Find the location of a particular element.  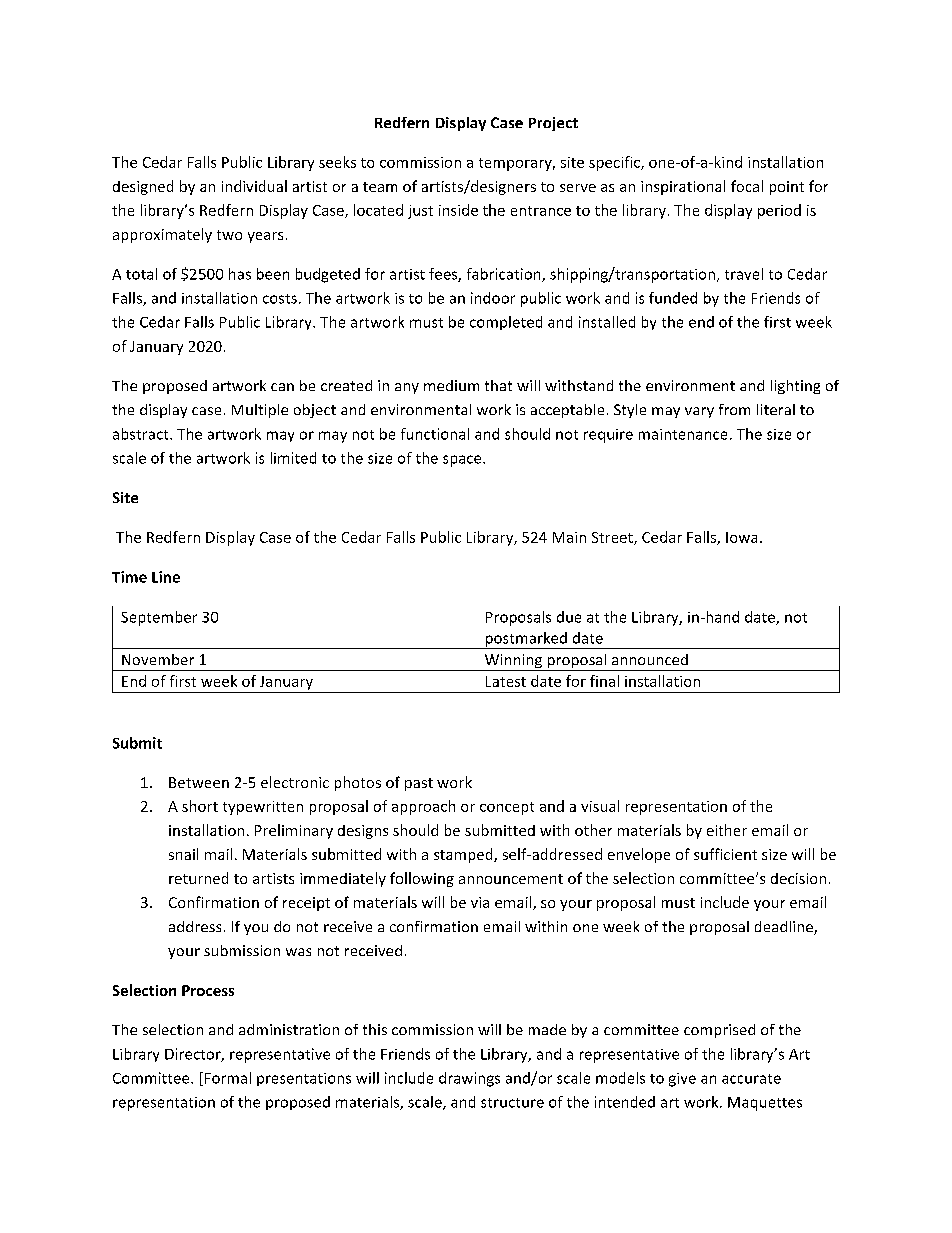

past is located at coordinates (419, 784).
